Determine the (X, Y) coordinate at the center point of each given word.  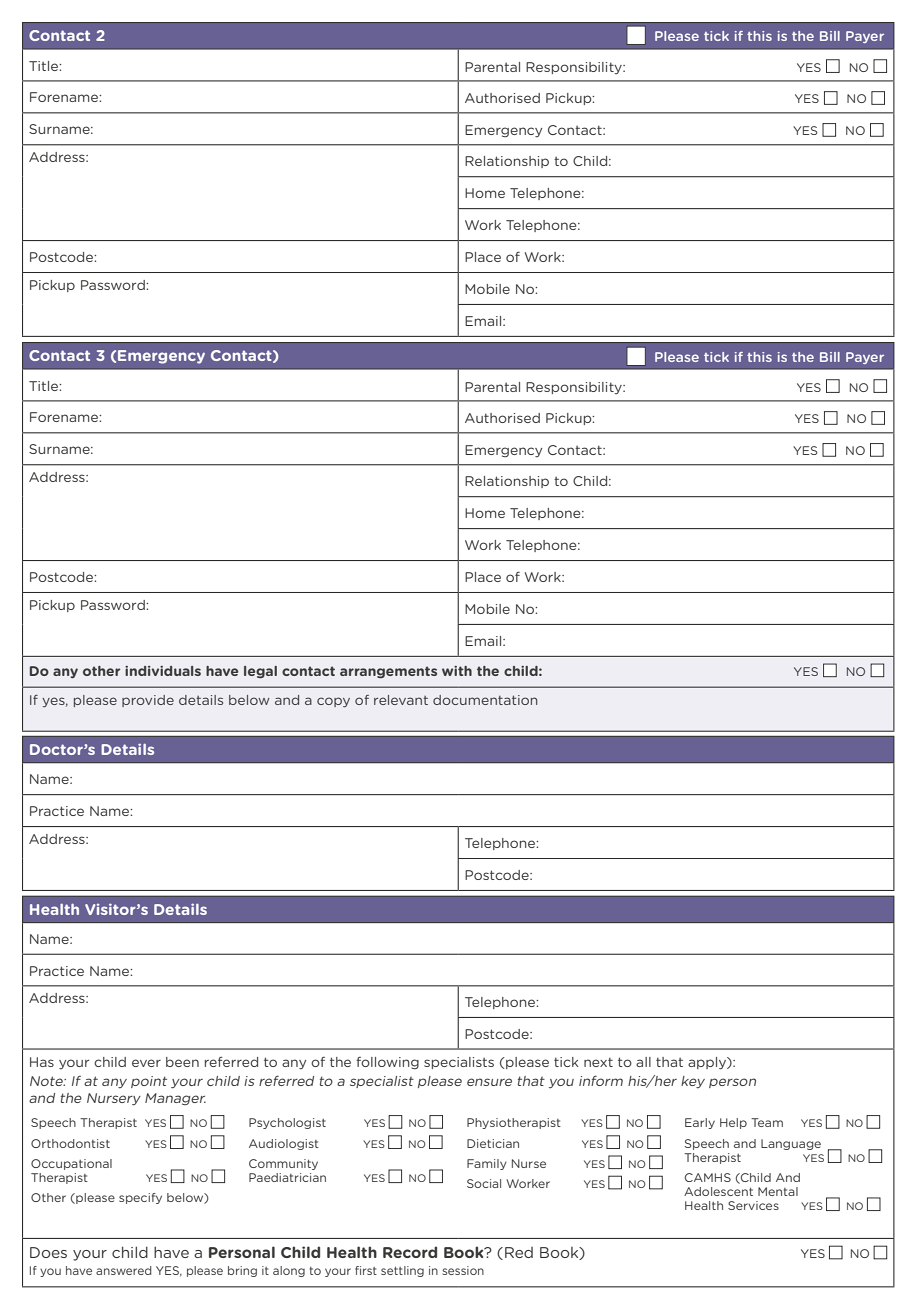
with (457, 671)
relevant (401, 700)
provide (148, 701)
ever (146, 1063)
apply (708, 1063)
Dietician (493, 1143)
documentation (485, 700)
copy (333, 702)
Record (410, 1252)
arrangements (388, 672)
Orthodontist (70, 1143)
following (387, 1063)
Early (700, 1123)
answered (124, 1270)
